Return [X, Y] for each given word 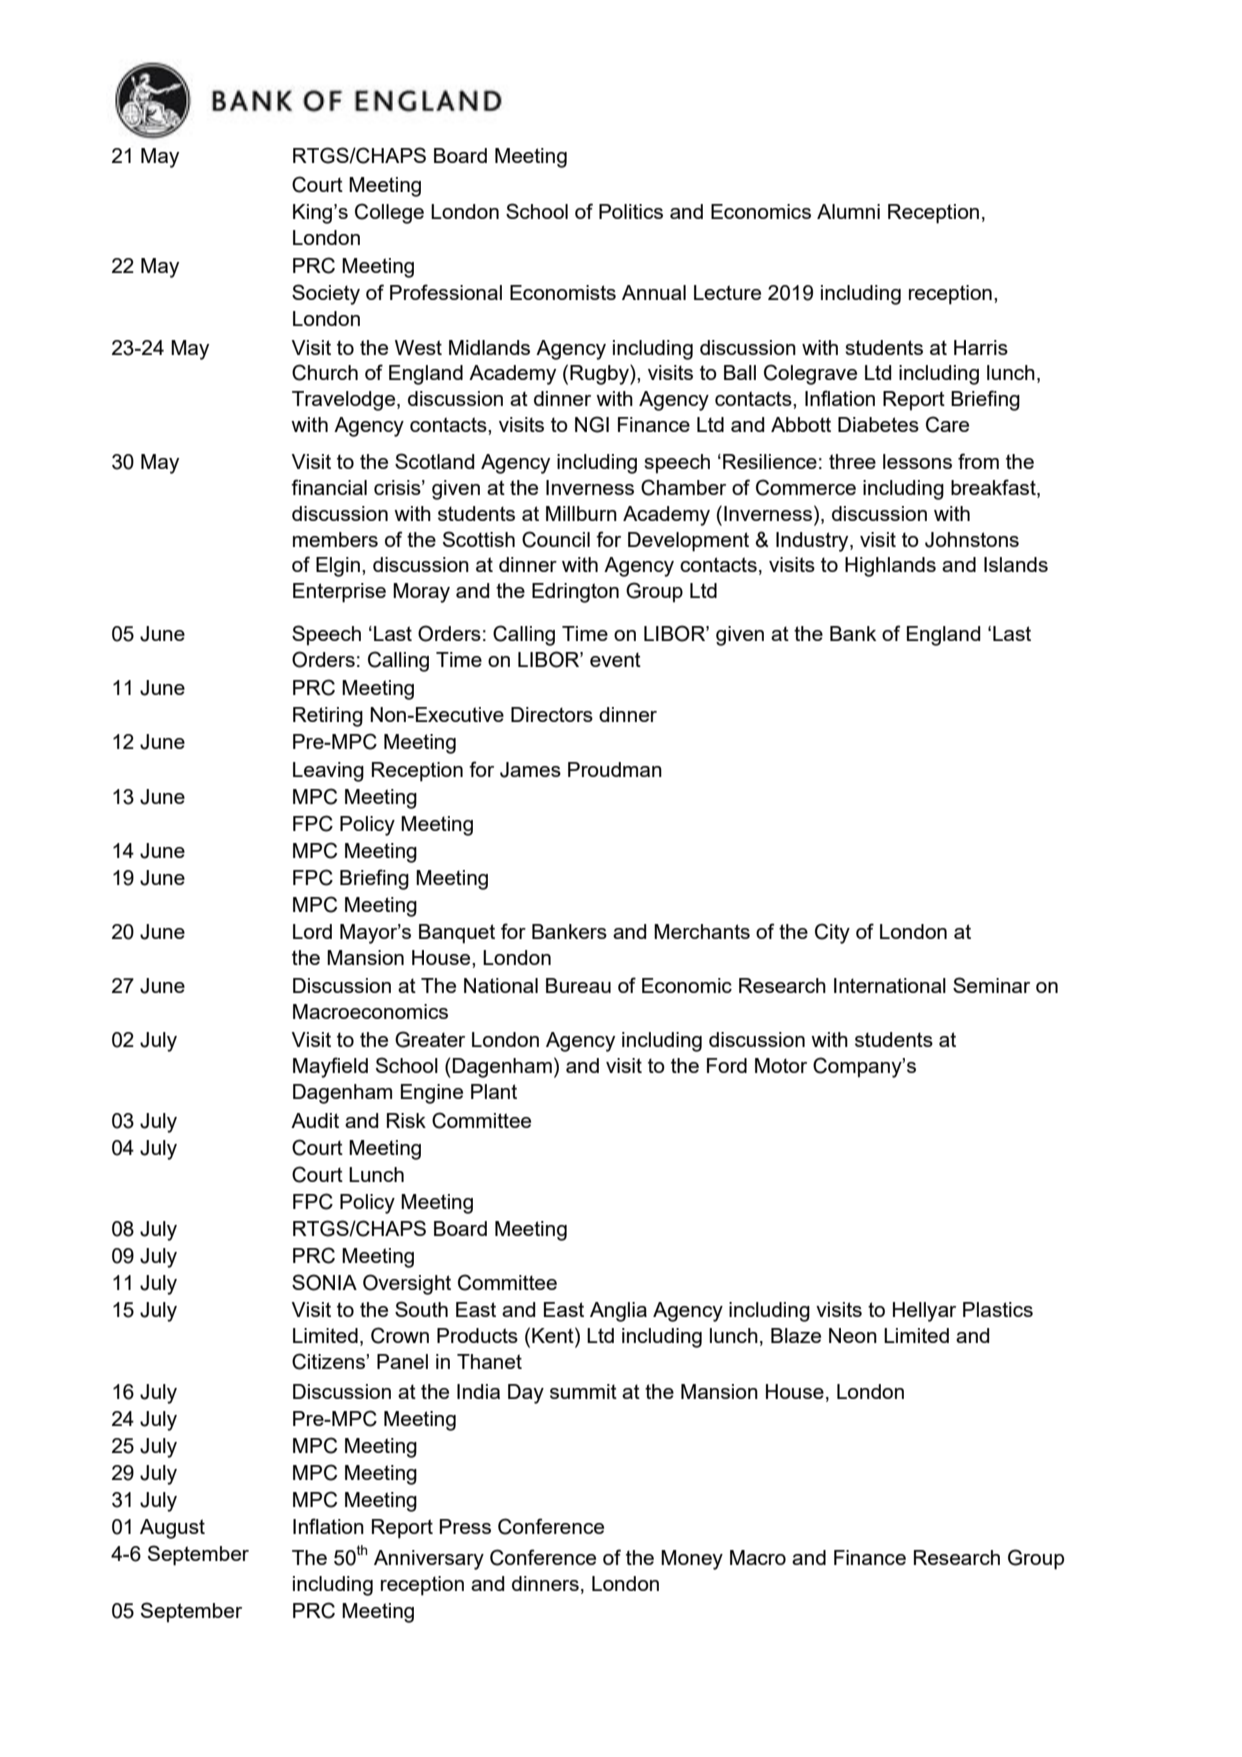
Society [326, 294]
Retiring [328, 717]
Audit [315, 1120]
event [615, 659]
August [172, 1529]
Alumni [848, 211]
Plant [494, 1091]
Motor [781, 1065]
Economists [563, 292]
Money [692, 1560]
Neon [853, 1335]
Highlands [890, 567]
